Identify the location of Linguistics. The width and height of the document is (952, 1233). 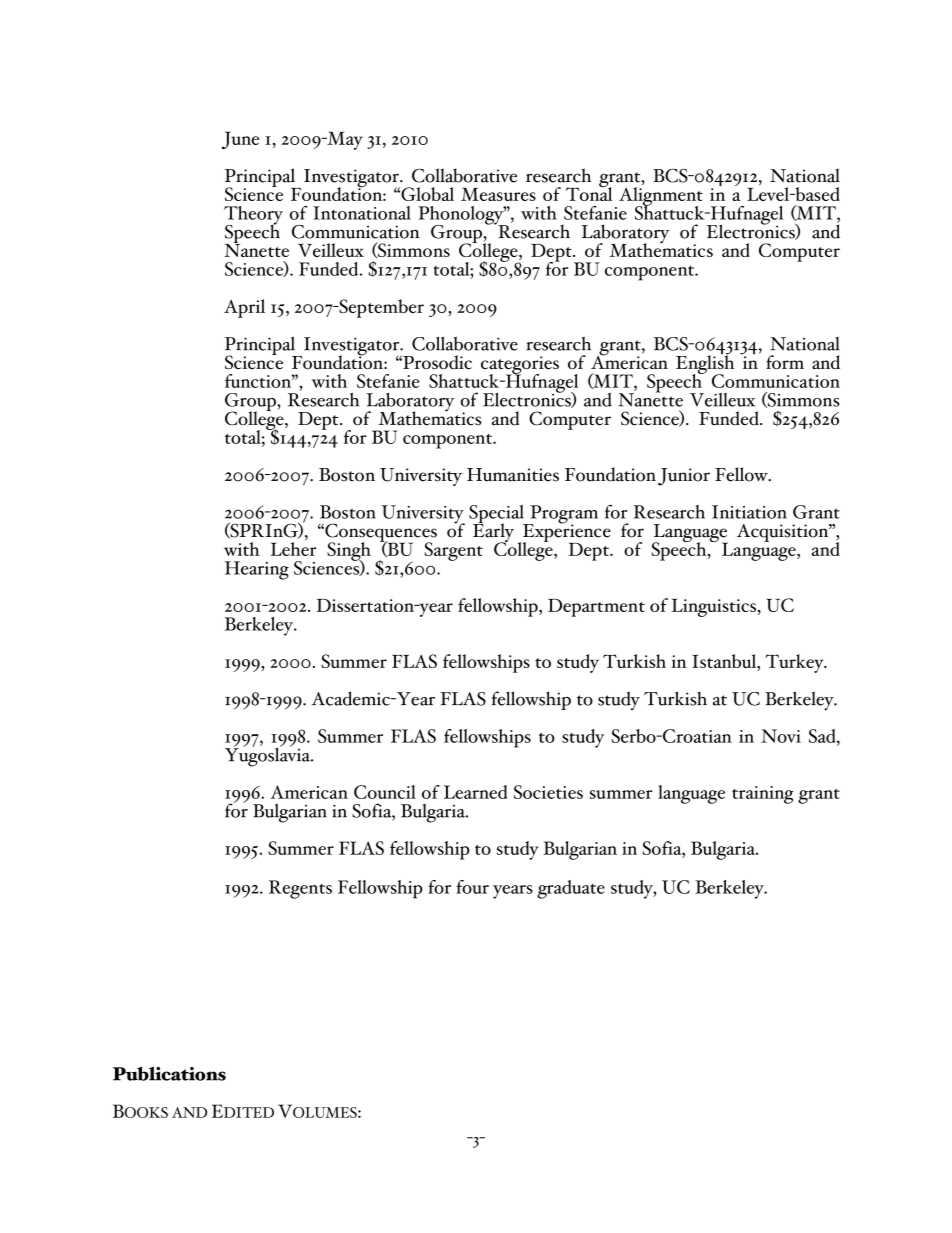
(715, 607).
